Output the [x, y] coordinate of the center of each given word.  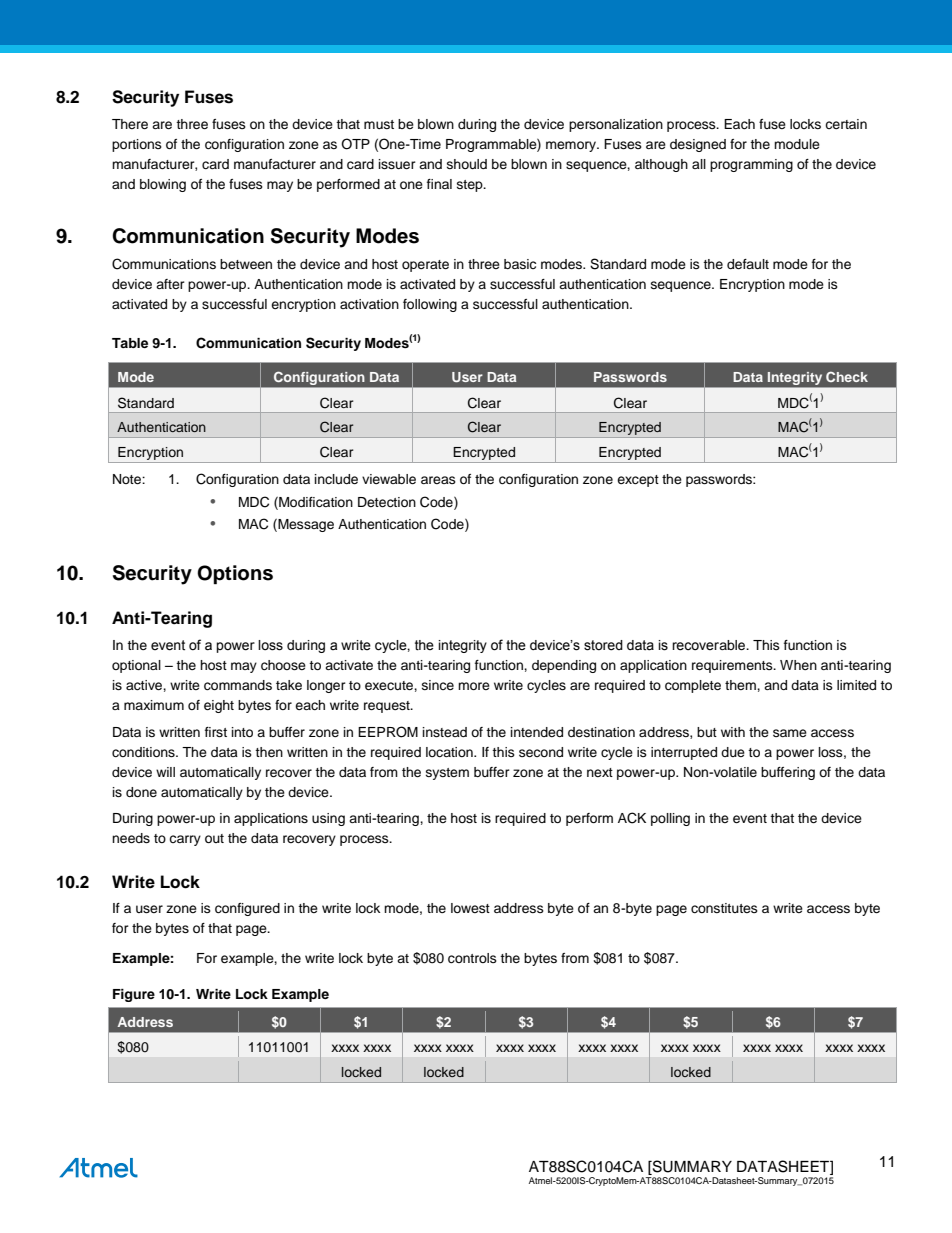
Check [847, 376]
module [797, 144]
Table [130, 343]
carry [185, 840]
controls [472, 958]
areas [438, 480]
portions [137, 145]
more [474, 686]
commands [238, 685]
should [467, 164]
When [798, 665]
